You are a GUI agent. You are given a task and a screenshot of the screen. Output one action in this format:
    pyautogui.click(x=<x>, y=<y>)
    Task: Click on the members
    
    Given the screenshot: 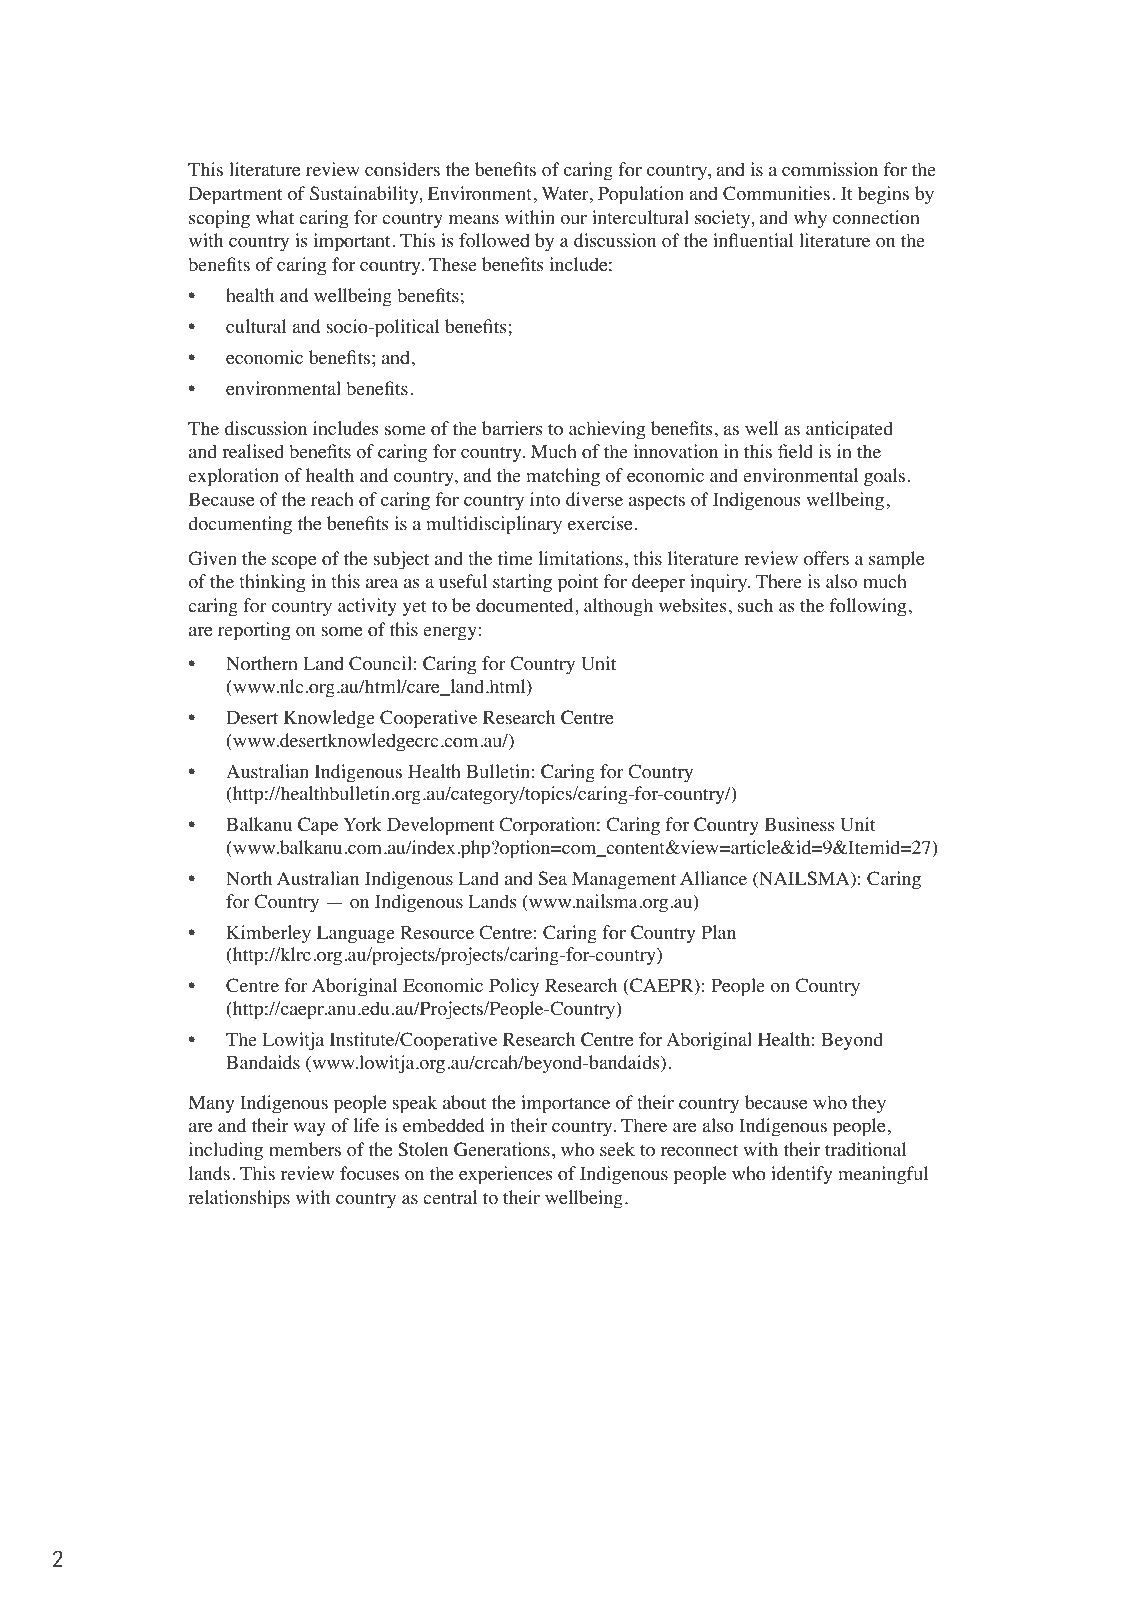 What is the action you would take?
    pyautogui.click(x=305, y=1149)
